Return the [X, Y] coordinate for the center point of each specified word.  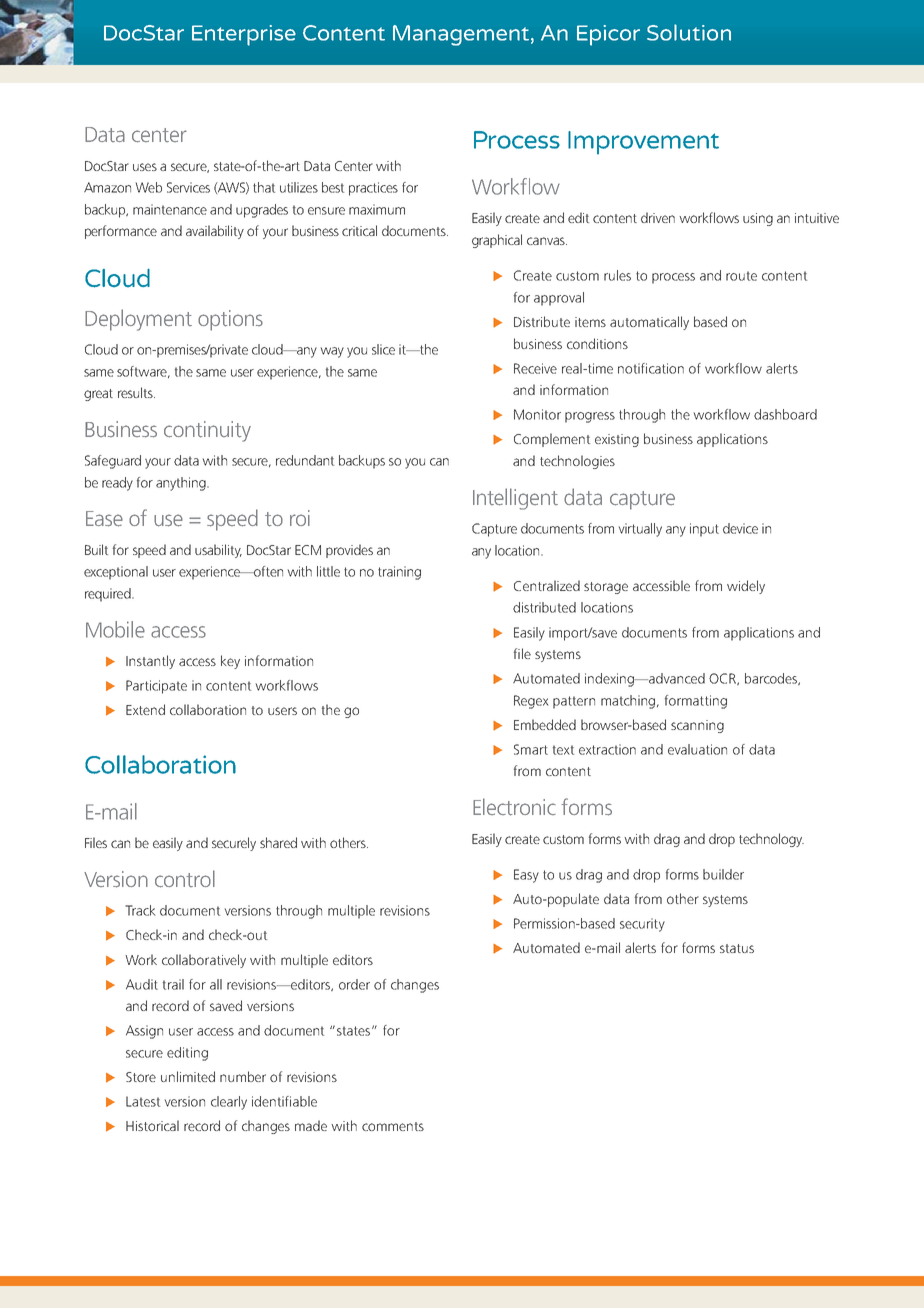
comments [393, 1126]
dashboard [785, 414]
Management [461, 35]
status [737, 948]
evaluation [697, 749]
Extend [145, 709]
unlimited [188, 1076]
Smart [531, 749]
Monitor [537, 414]
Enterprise [244, 35]
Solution [689, 32]
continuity [207, 431]
